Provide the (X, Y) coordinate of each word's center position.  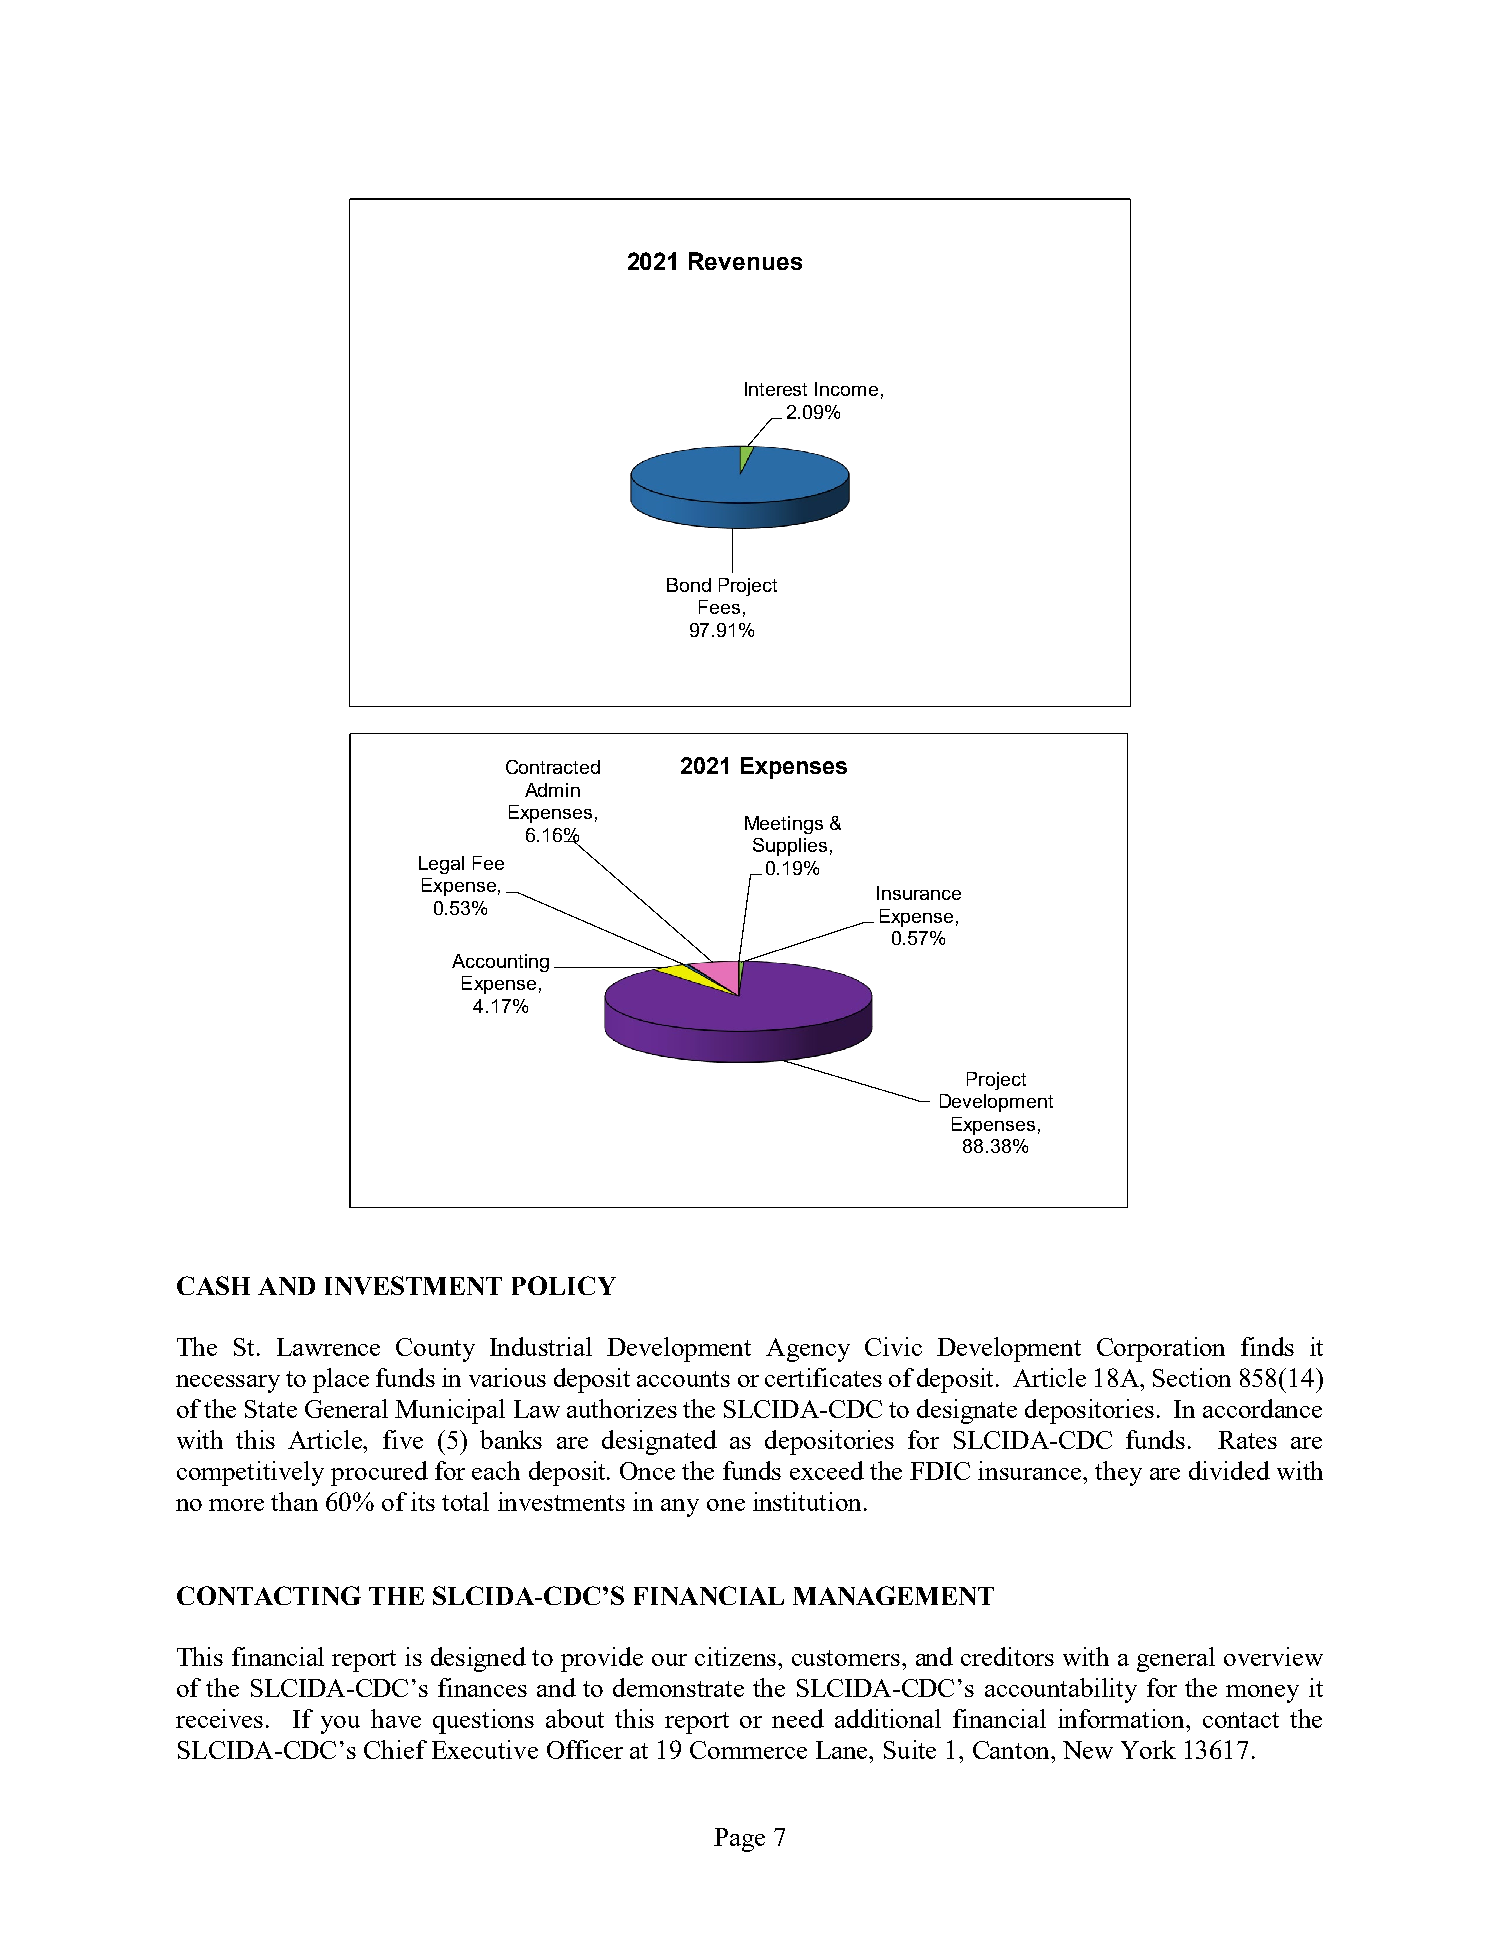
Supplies (790, 847)
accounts (683, 1379)
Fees (719, 607)
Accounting (500, 963)
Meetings (784, 825)
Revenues (745, 261)
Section (1192, 1377)
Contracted (553, 767)
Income (846, 389)
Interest (776, 389)
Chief (395, 1749)
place (341, 1380)
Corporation (1161, 1349)
